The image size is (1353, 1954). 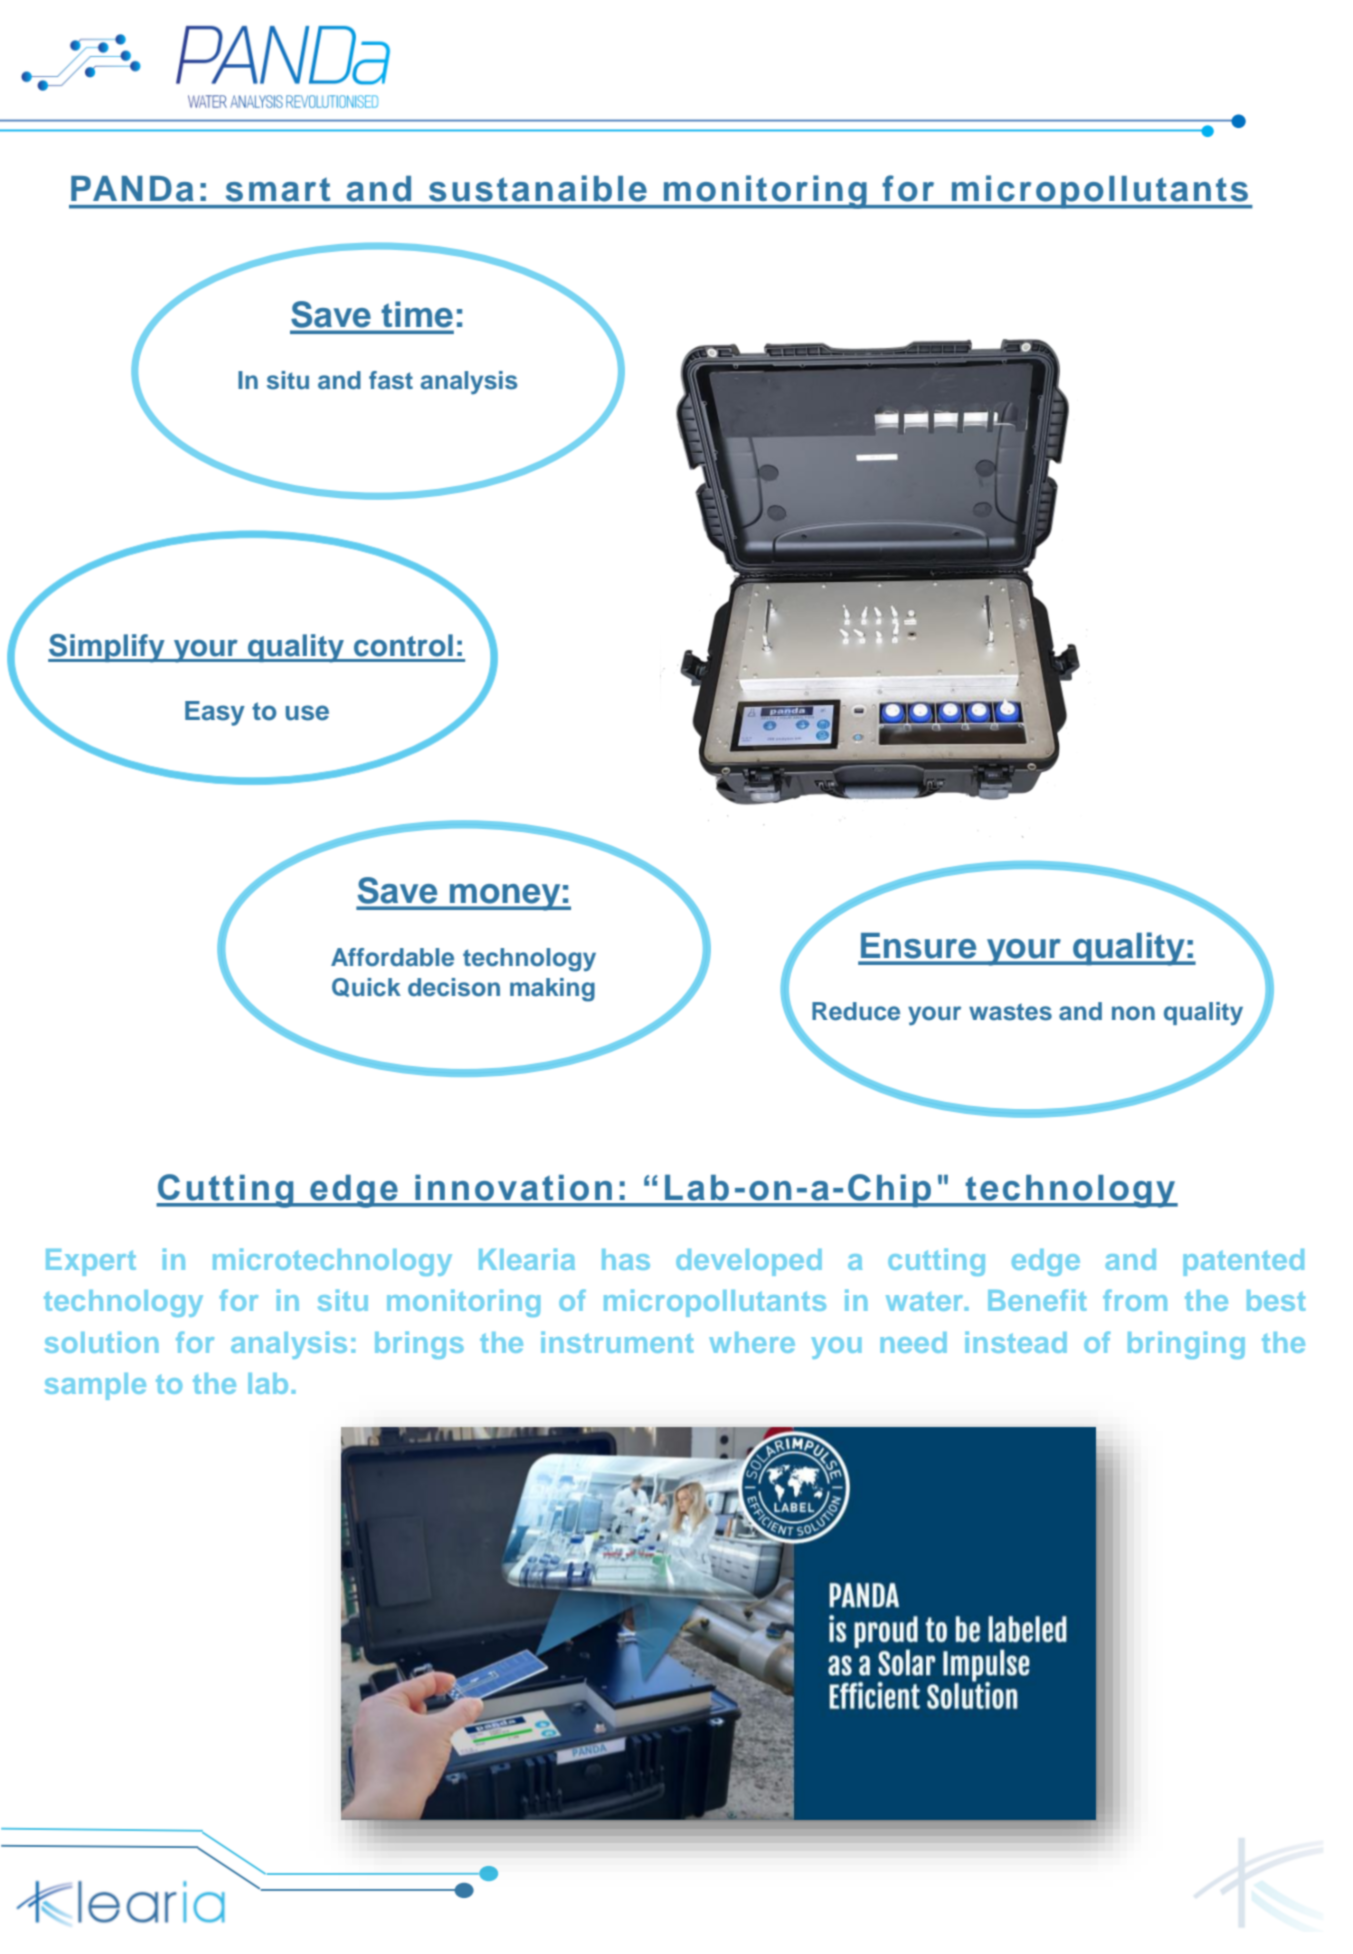 What do you see at coordinates (366, 987) in the screenshot?
I see `Quick` at bounding box center [366, 987].
